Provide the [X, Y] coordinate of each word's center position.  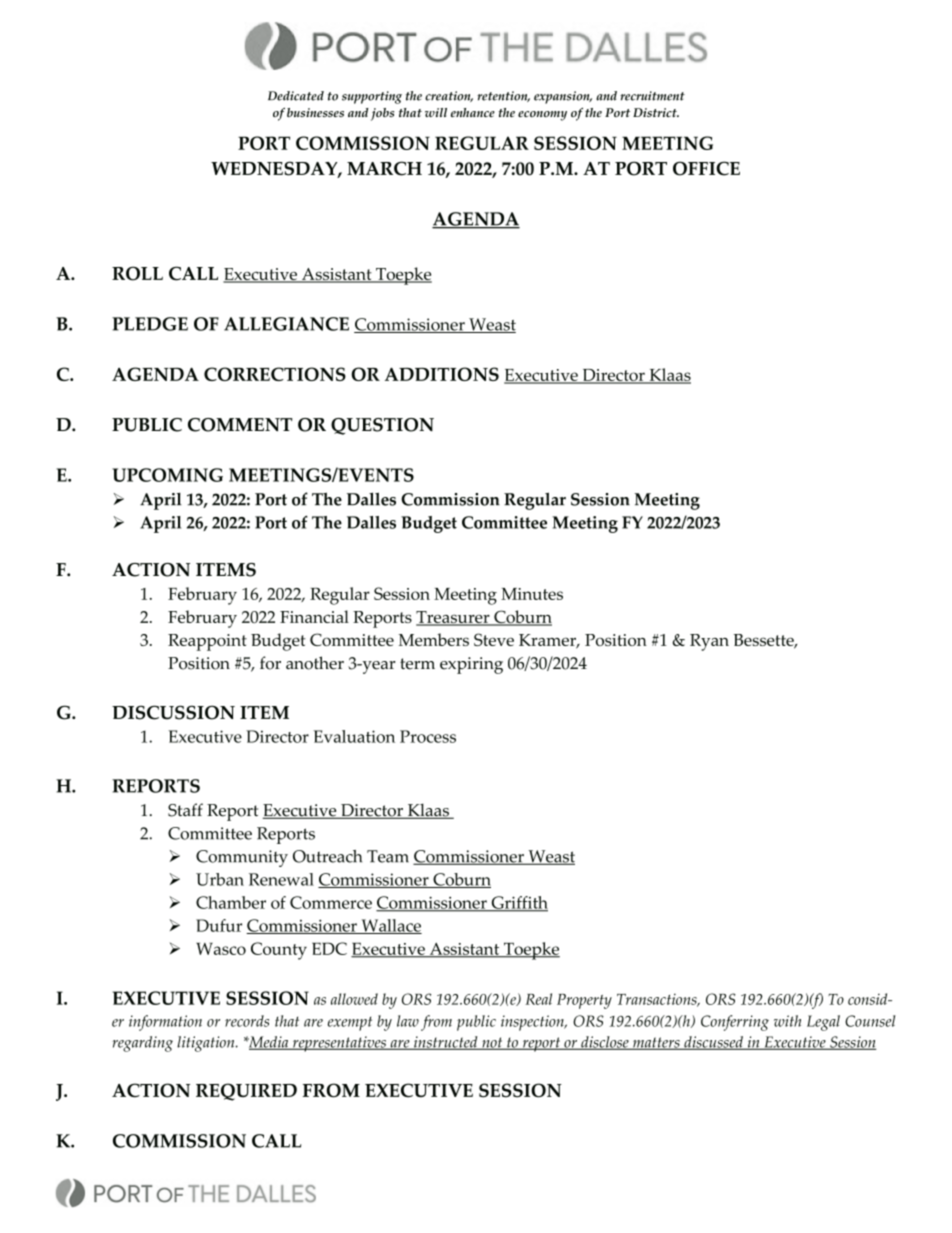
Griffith [518, 903]
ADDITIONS [442, 374]
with [787, 1021]
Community [242, 858]
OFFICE [706, 168]
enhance [473, 113]
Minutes [532, 594]
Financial [314, 616]
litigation [207, 1044]
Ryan [709, 642]
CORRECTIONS [275, 374]
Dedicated [296, 96]
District [656, 112]
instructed [446, 1043]
